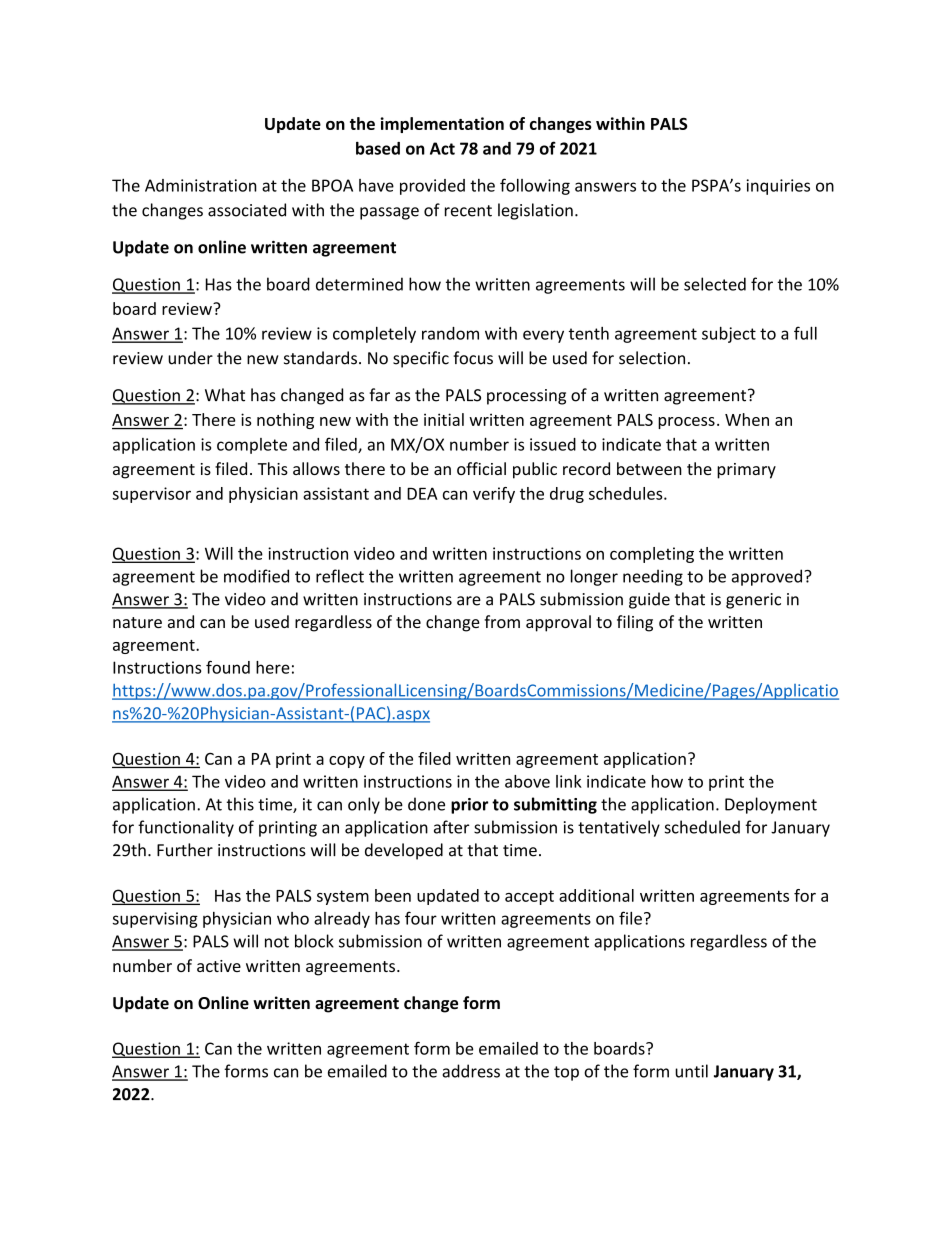 The image size is (952, 1233). I want to click on address, so click(471, 1071).
